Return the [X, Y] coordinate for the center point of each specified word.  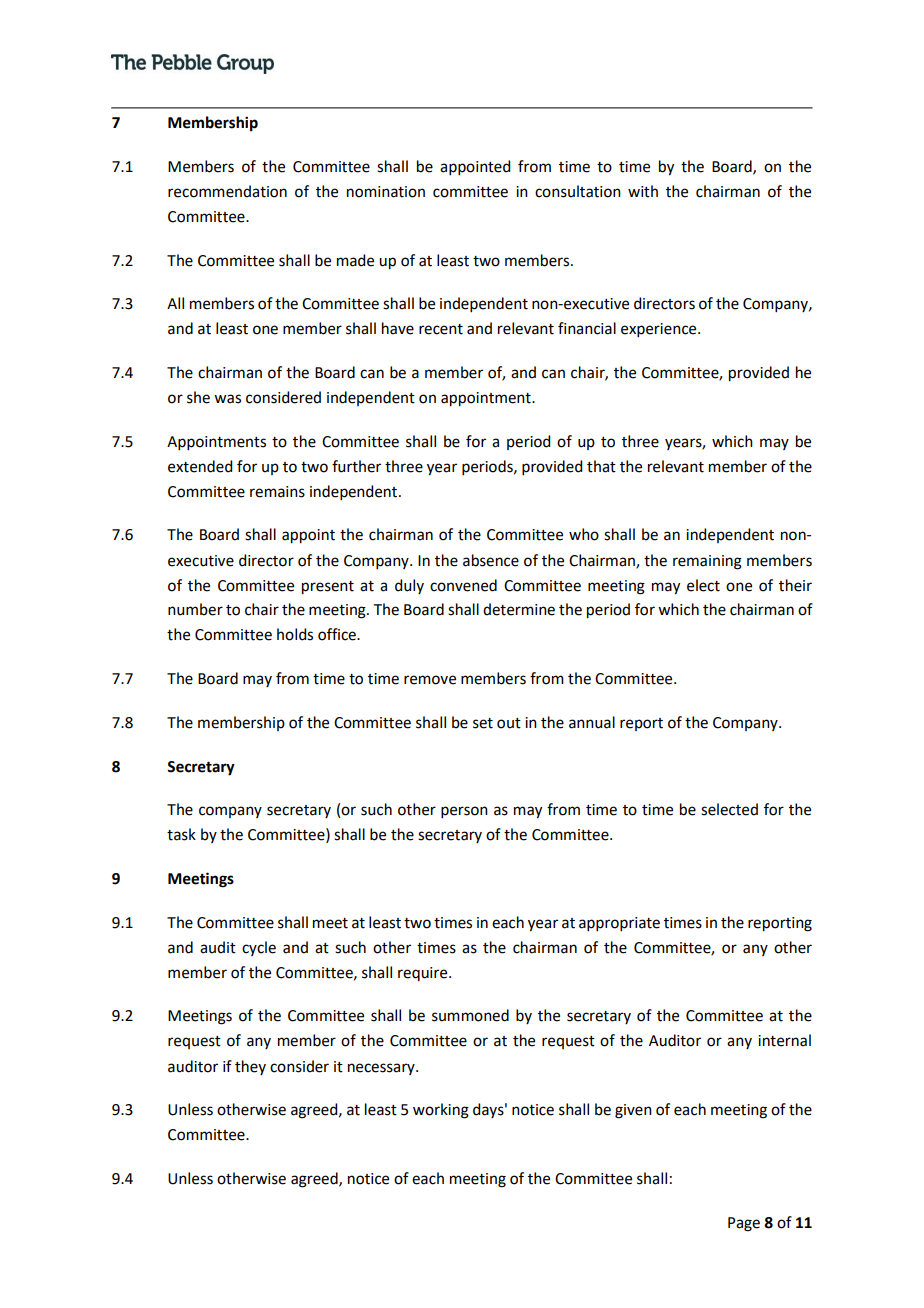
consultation [578, 191]
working [441, 1111]
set [483, 723]
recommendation [227, 191]
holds [295, 634]
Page [744, 1224]
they [250, 1067]
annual [592, 722]
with [643, 191]
